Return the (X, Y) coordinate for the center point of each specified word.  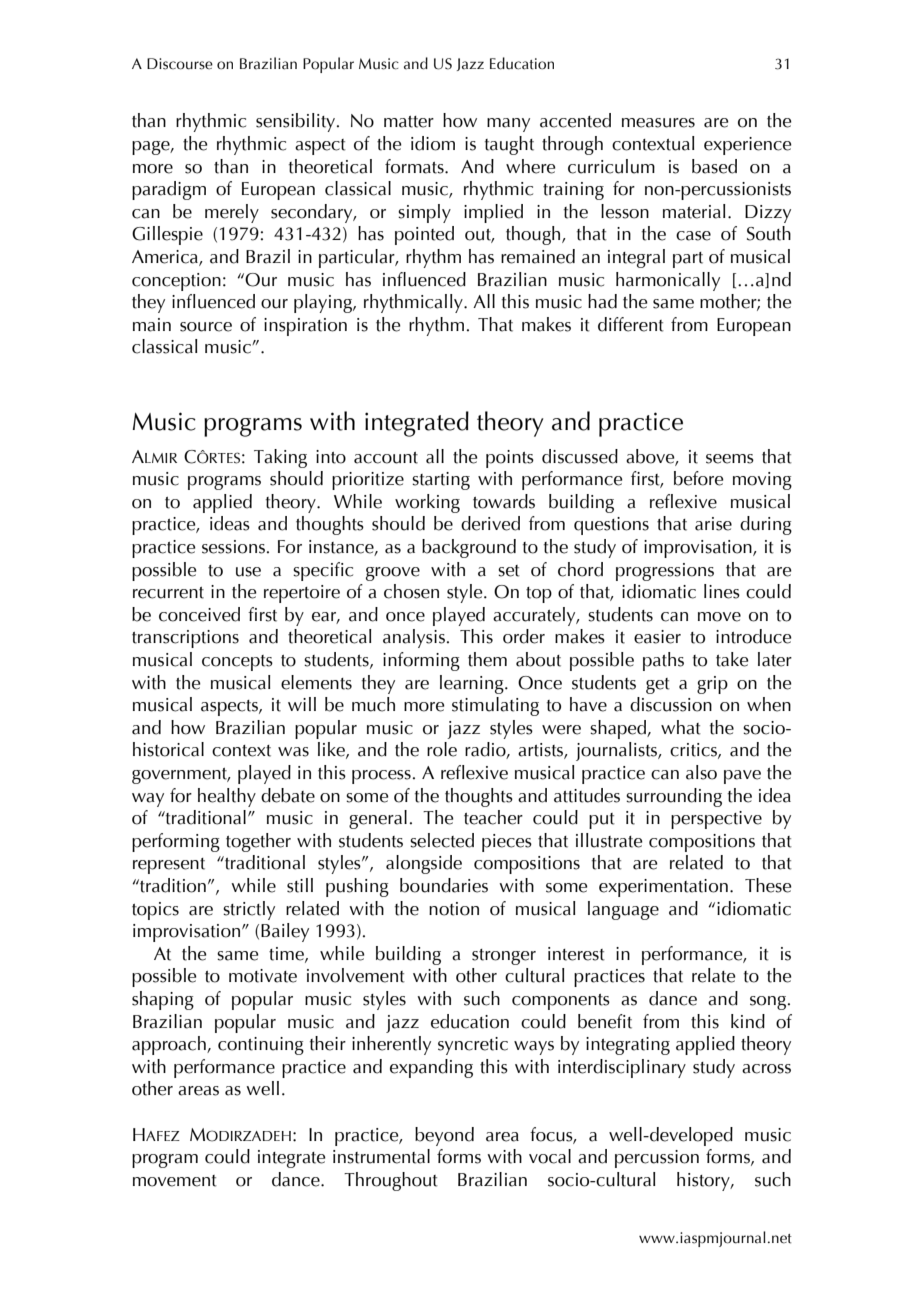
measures (658, 123)
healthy (227, 797)
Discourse (180, 64)
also (701, 772)
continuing (261, 1046)
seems (730, 459)
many (508, 125)
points (510, 459)
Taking (280, 458)
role (442, 749)
